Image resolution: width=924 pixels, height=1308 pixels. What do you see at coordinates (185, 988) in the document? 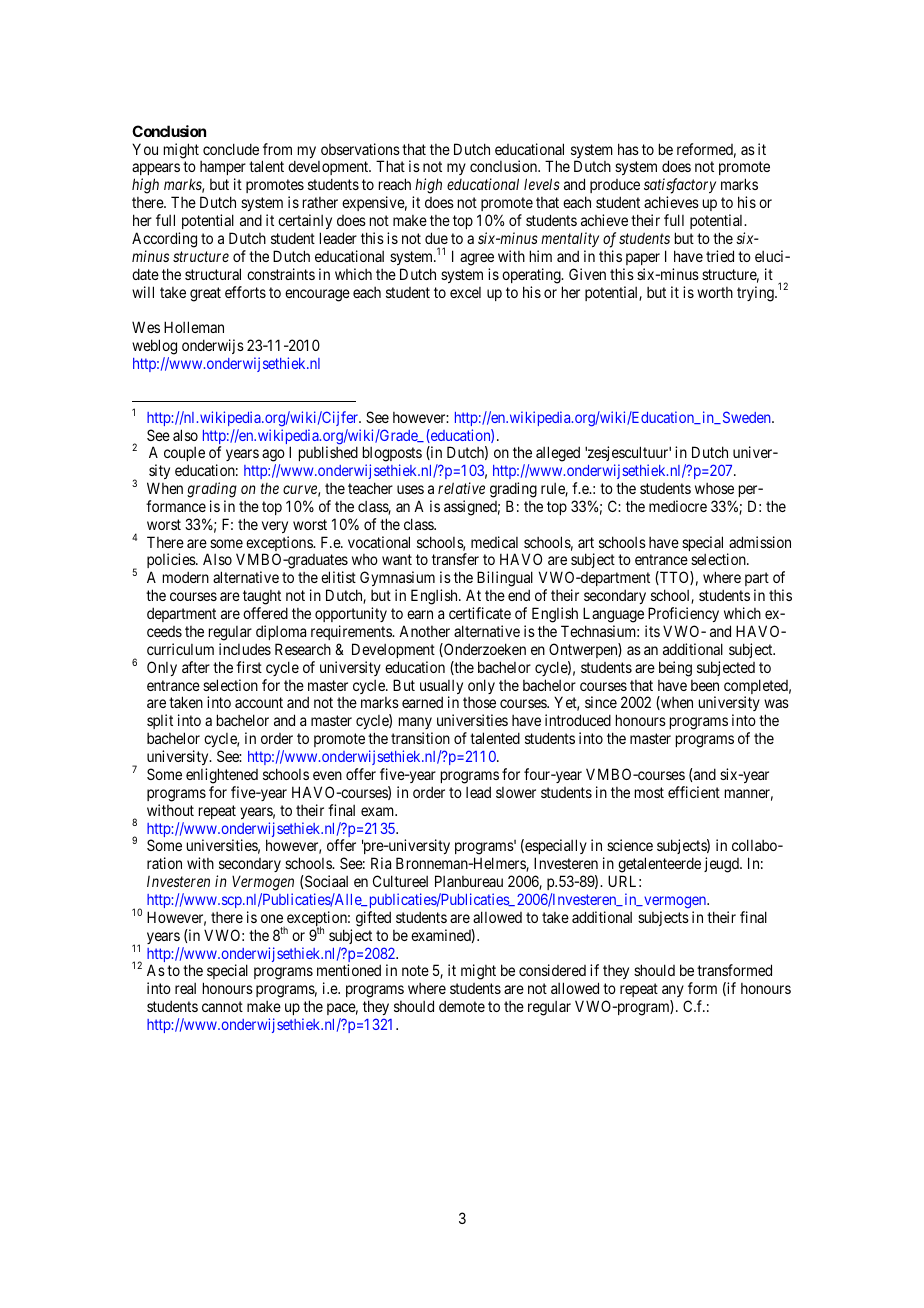
I see `real` at bounding box center [185, 988].
